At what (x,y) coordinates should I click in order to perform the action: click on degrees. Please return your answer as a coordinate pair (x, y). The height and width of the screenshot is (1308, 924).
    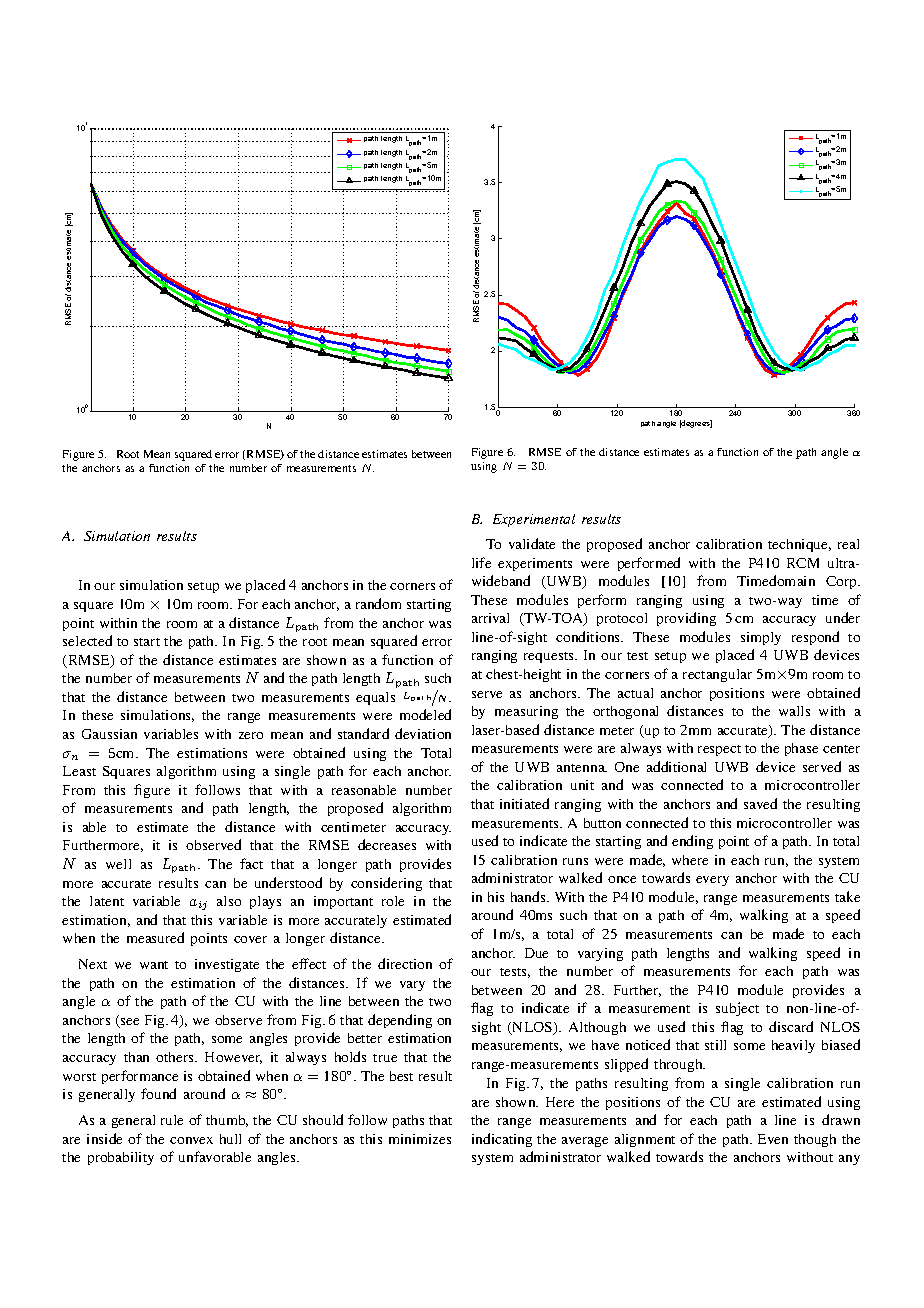
    Looking at the image, I should click on (696, 424).
